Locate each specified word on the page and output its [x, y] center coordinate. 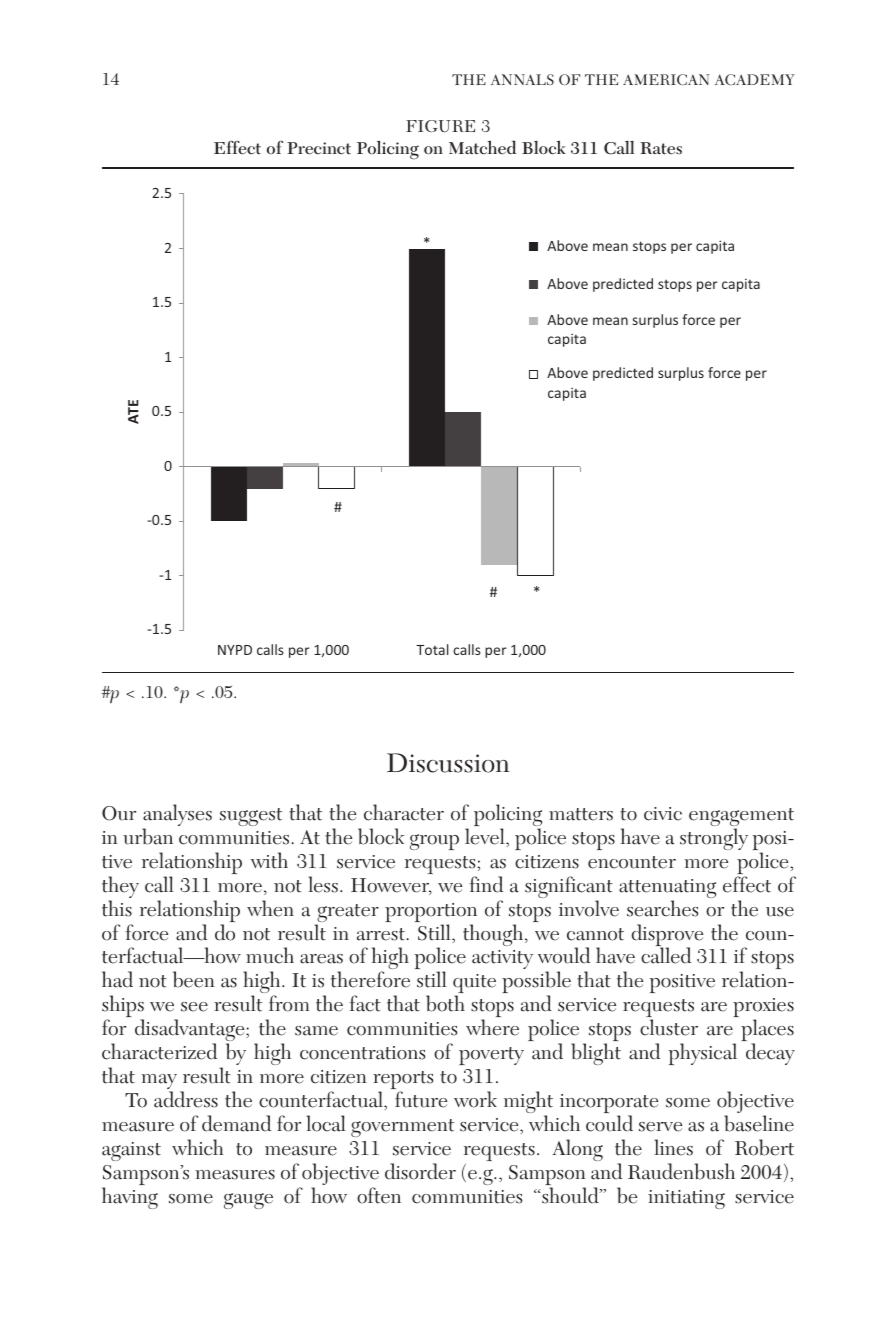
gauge [248, 1201]
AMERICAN [666, 79]
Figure [440, 126]
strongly [714, 839]
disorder [420, 1171]
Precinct [319, 148]
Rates [661, 148]
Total [432, 649]
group [434, 842]
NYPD [235, 650]
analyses [177, 816]
